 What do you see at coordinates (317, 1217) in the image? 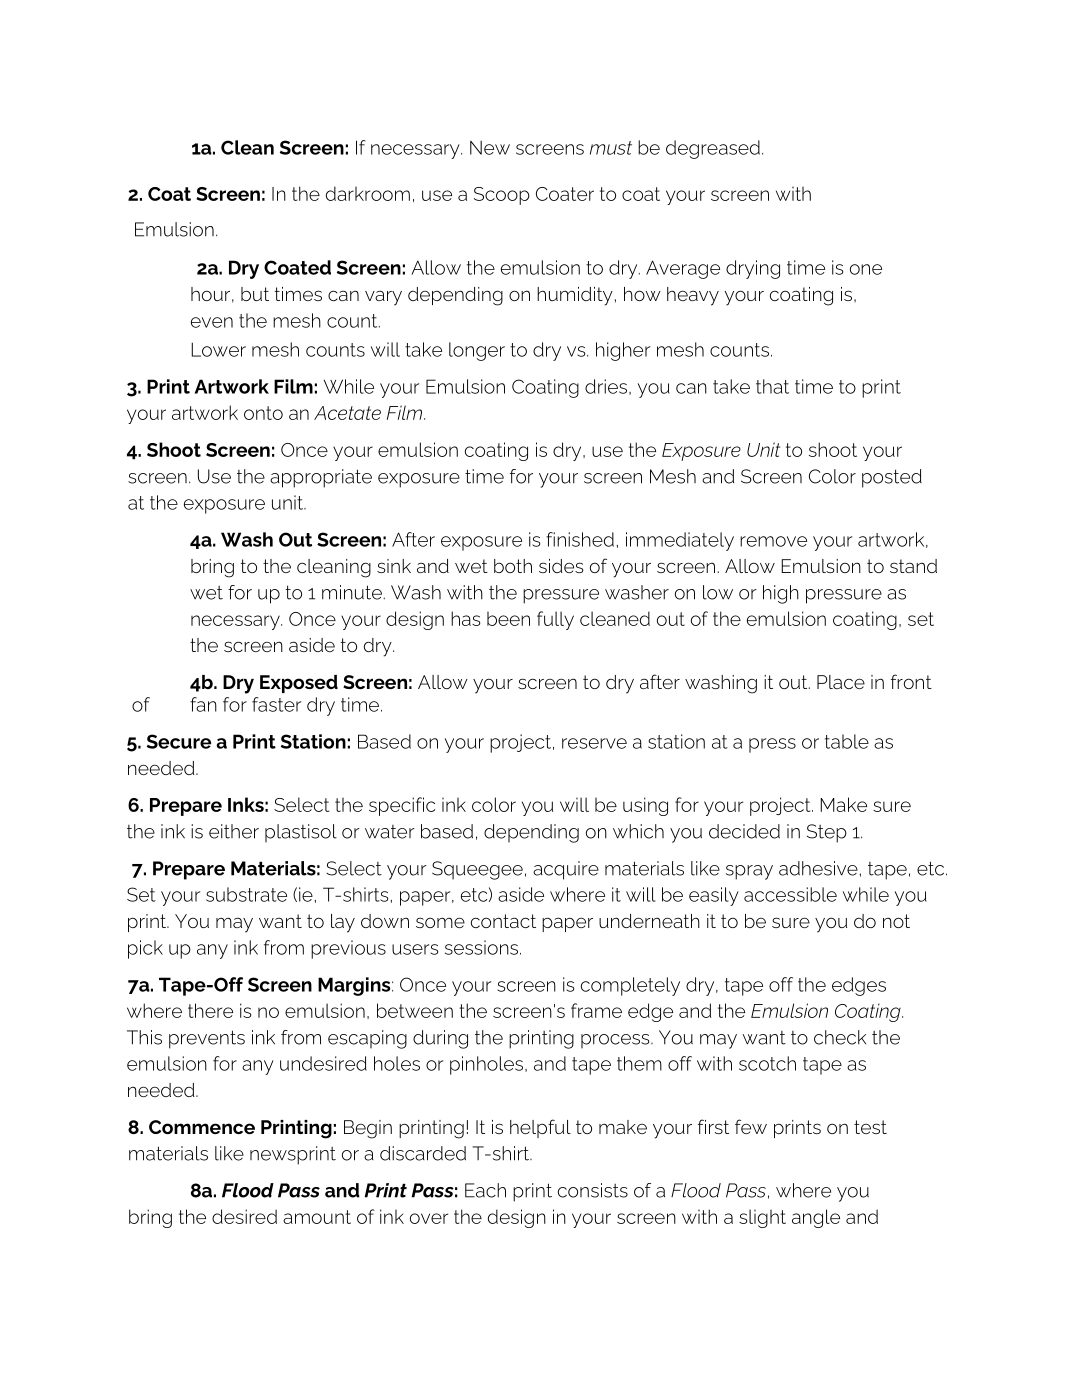
I see `amount` at bounding box center [317, 1217].
